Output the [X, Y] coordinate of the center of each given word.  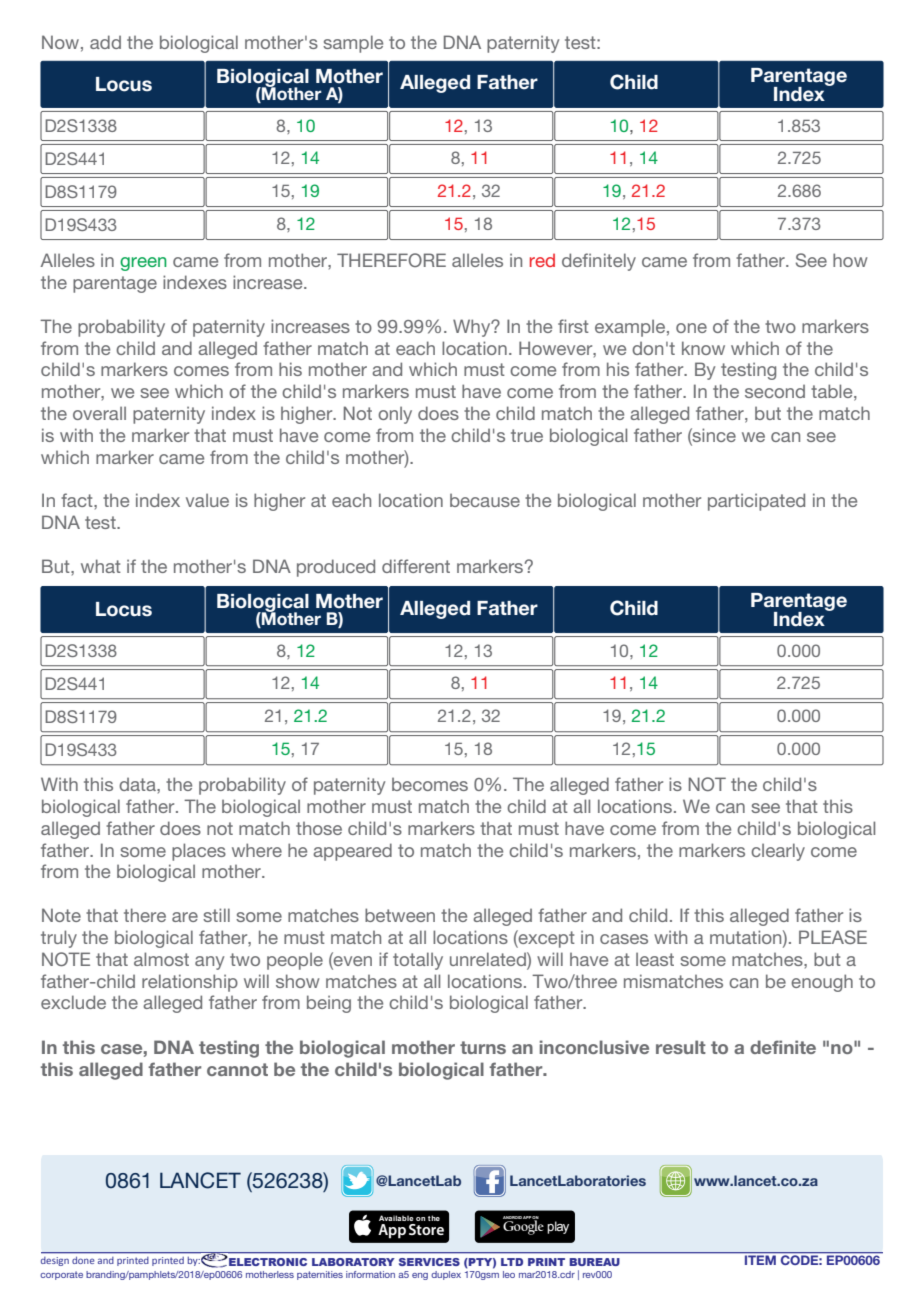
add [105, 42]
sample [353, 44]
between [400, 915]
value [207, 500]
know [703, 348]
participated [756, 502]
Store [426, 1229]
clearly [778, 852]
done [83, 1260]
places [199, 852]
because [485, 500]
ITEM [760, 1260]
